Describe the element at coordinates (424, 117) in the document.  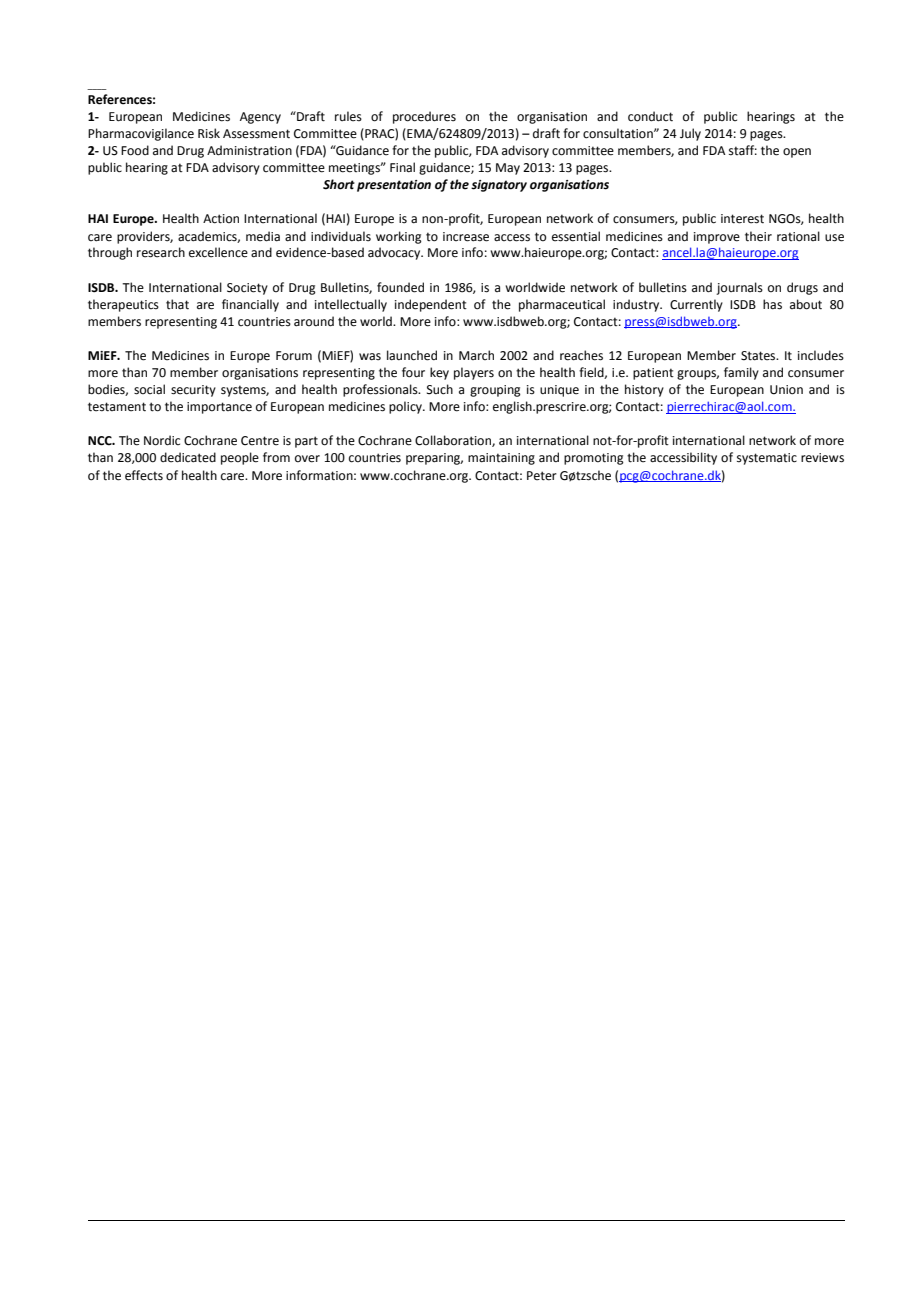
I see `procedures` at that location.
